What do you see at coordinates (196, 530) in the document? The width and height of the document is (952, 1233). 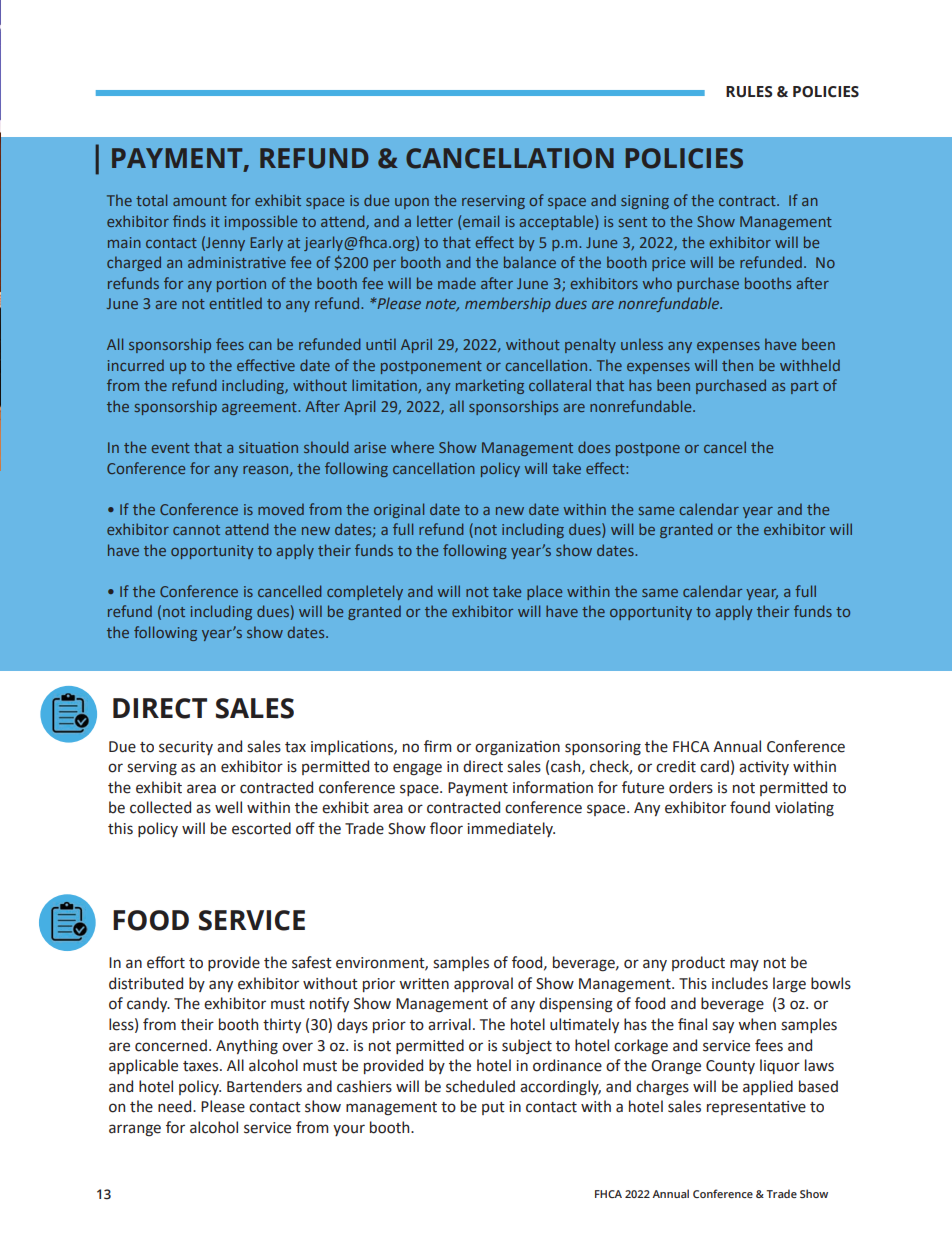 I see `cannot` at bounding box center [196, 530].
